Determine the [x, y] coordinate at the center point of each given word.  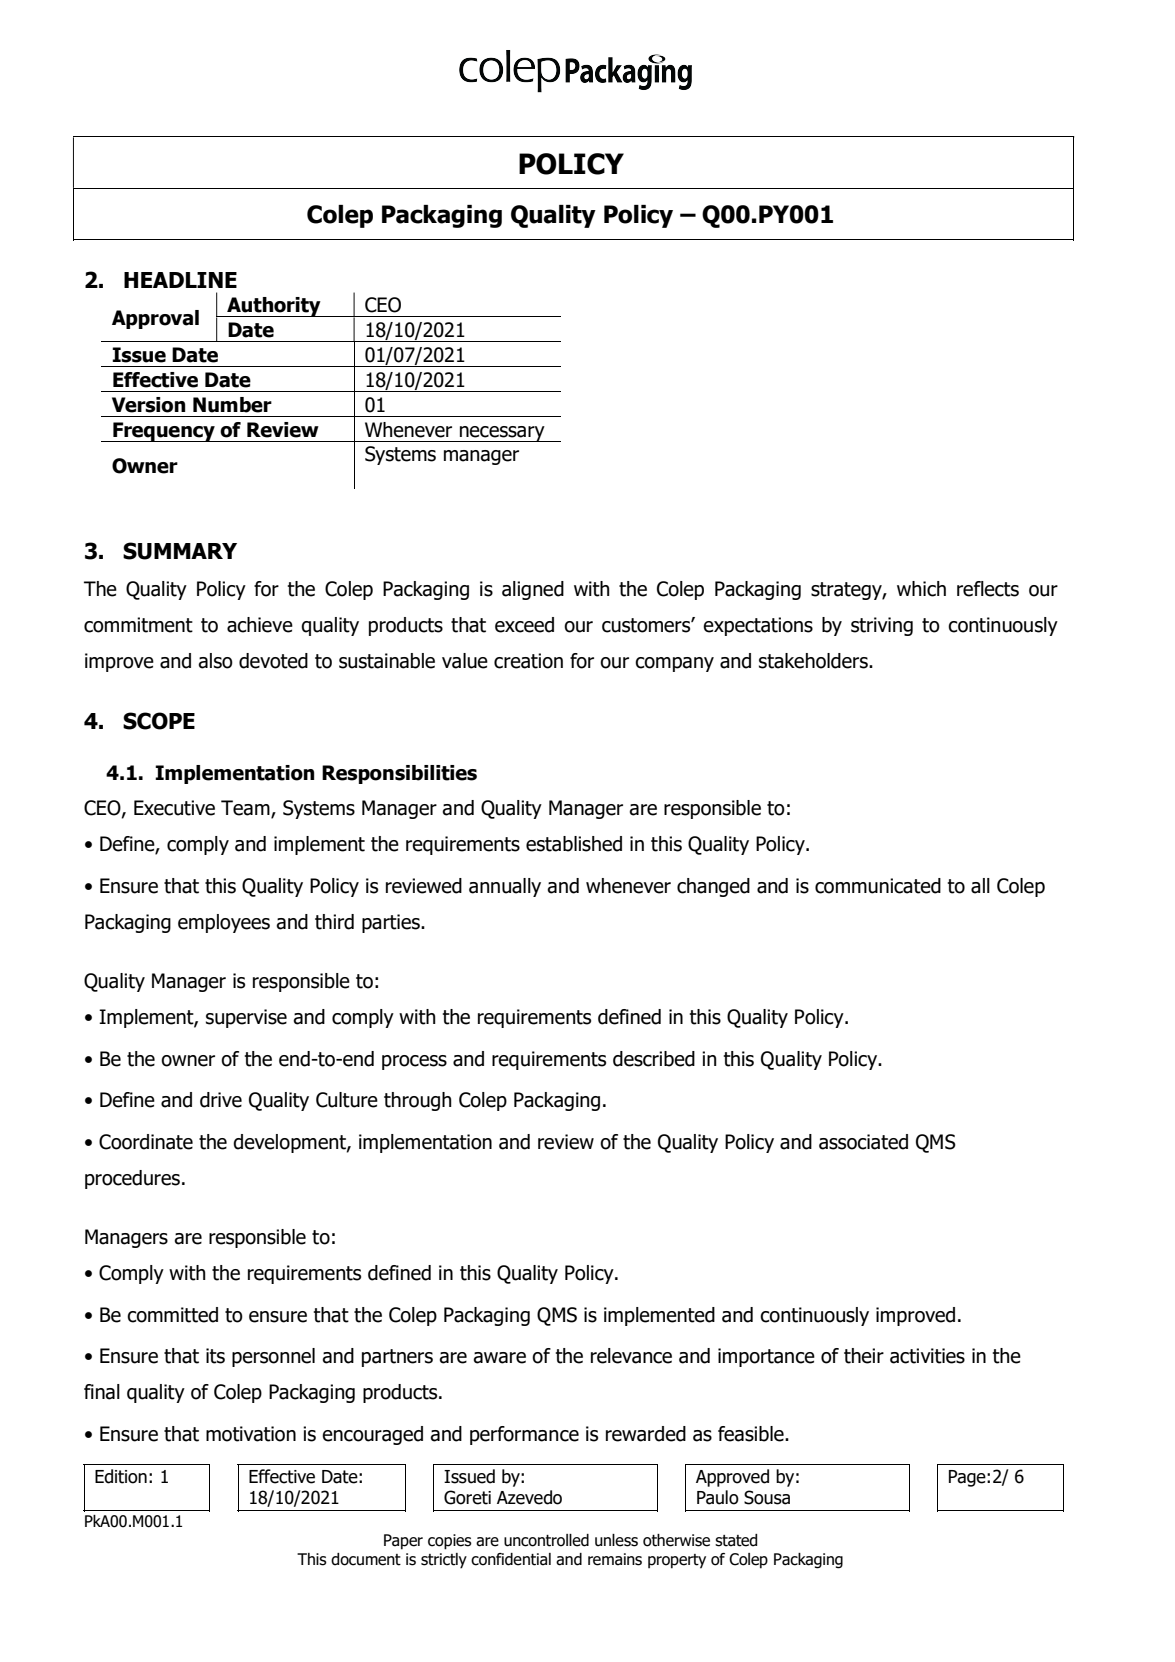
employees [224, 923]
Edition [121, 1476]
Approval [155, 319]
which [921, 589]
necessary [502, 434]
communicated [878, 886]
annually [505, 887]
